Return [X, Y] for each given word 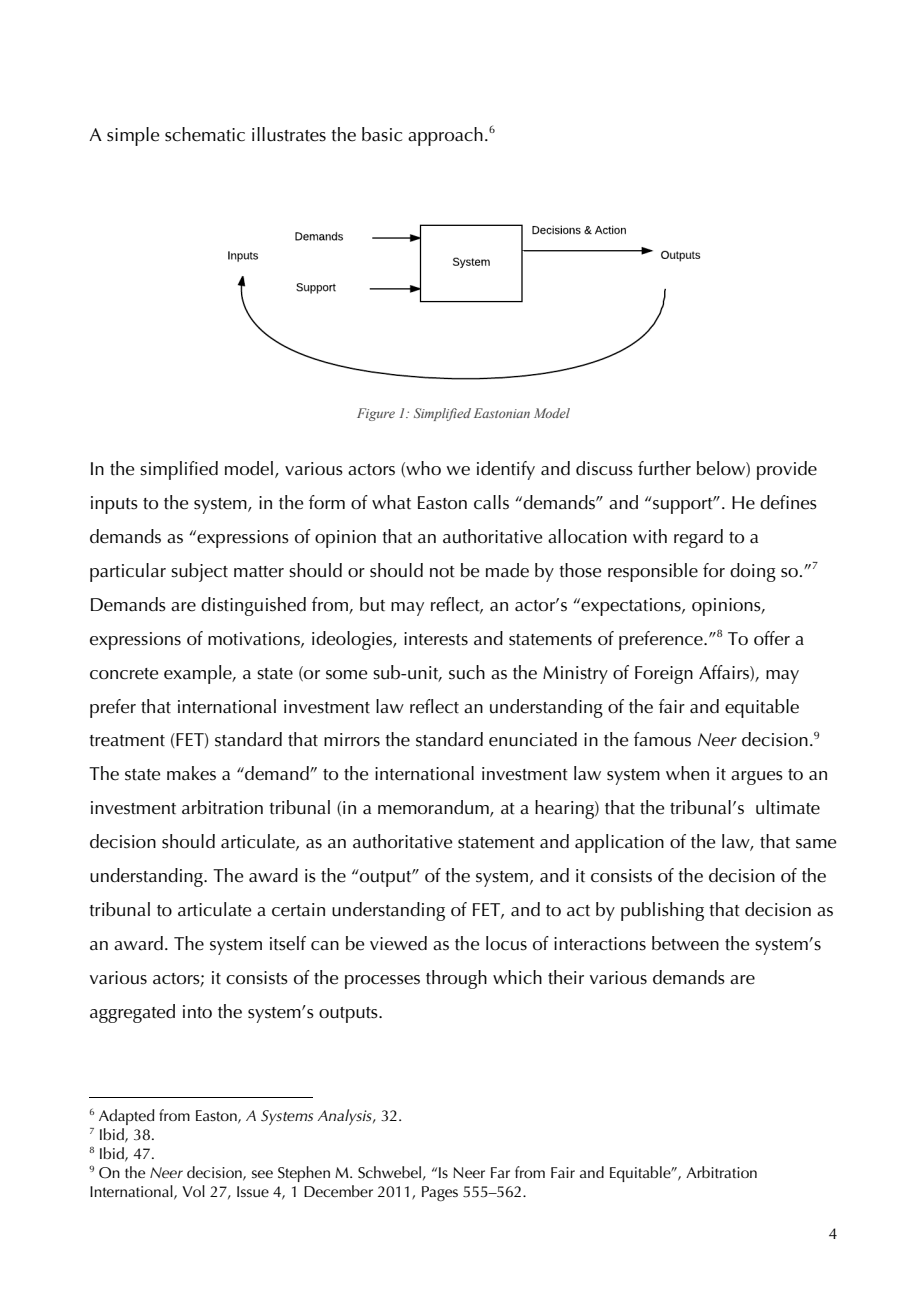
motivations [255, 639]
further [664, 468]
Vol [193, 1191]
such [467, 672]
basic [382, 134]
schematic [205, 134]
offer [772, 638]
